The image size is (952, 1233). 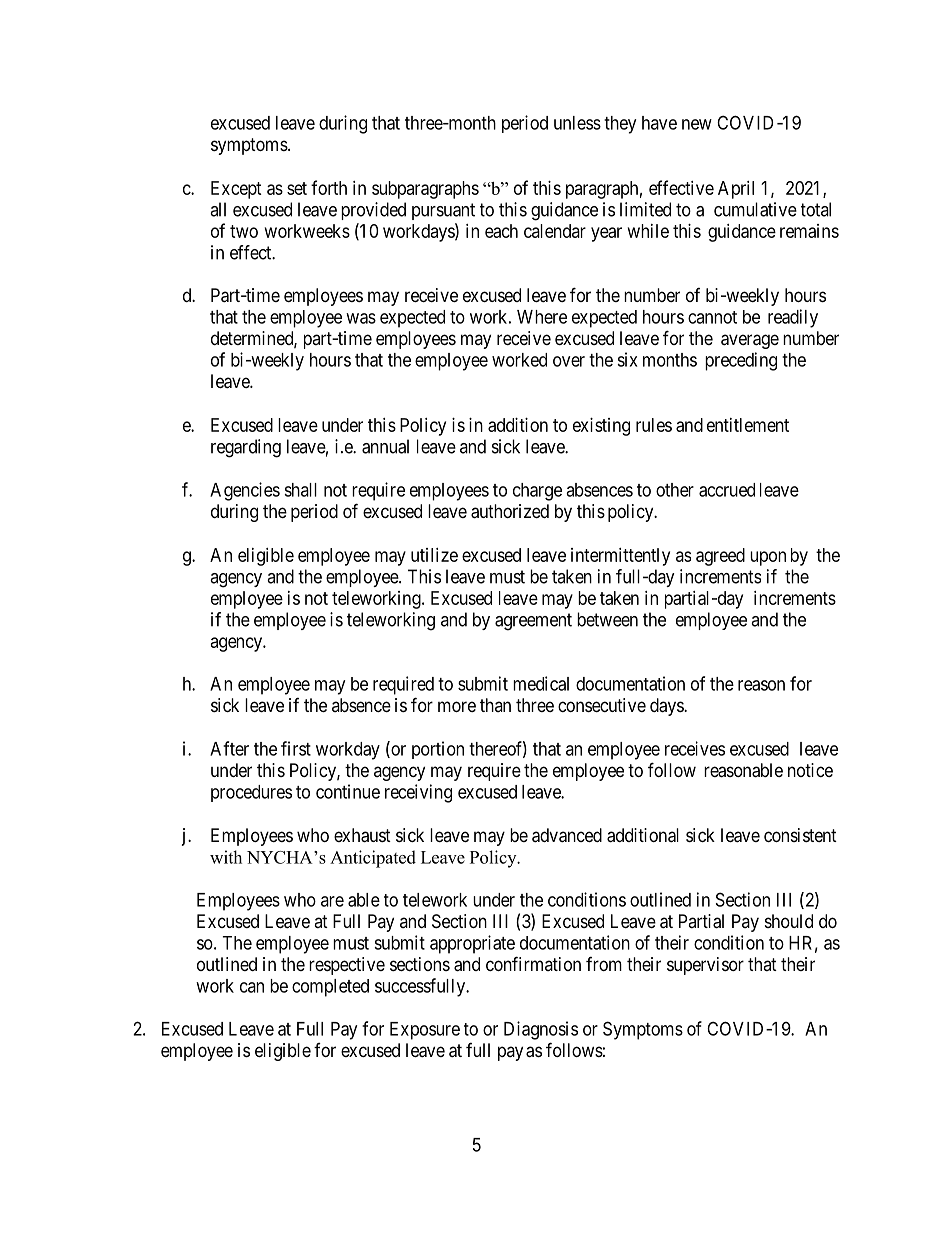 I want to click on completed, so click(x=330, y=988).
